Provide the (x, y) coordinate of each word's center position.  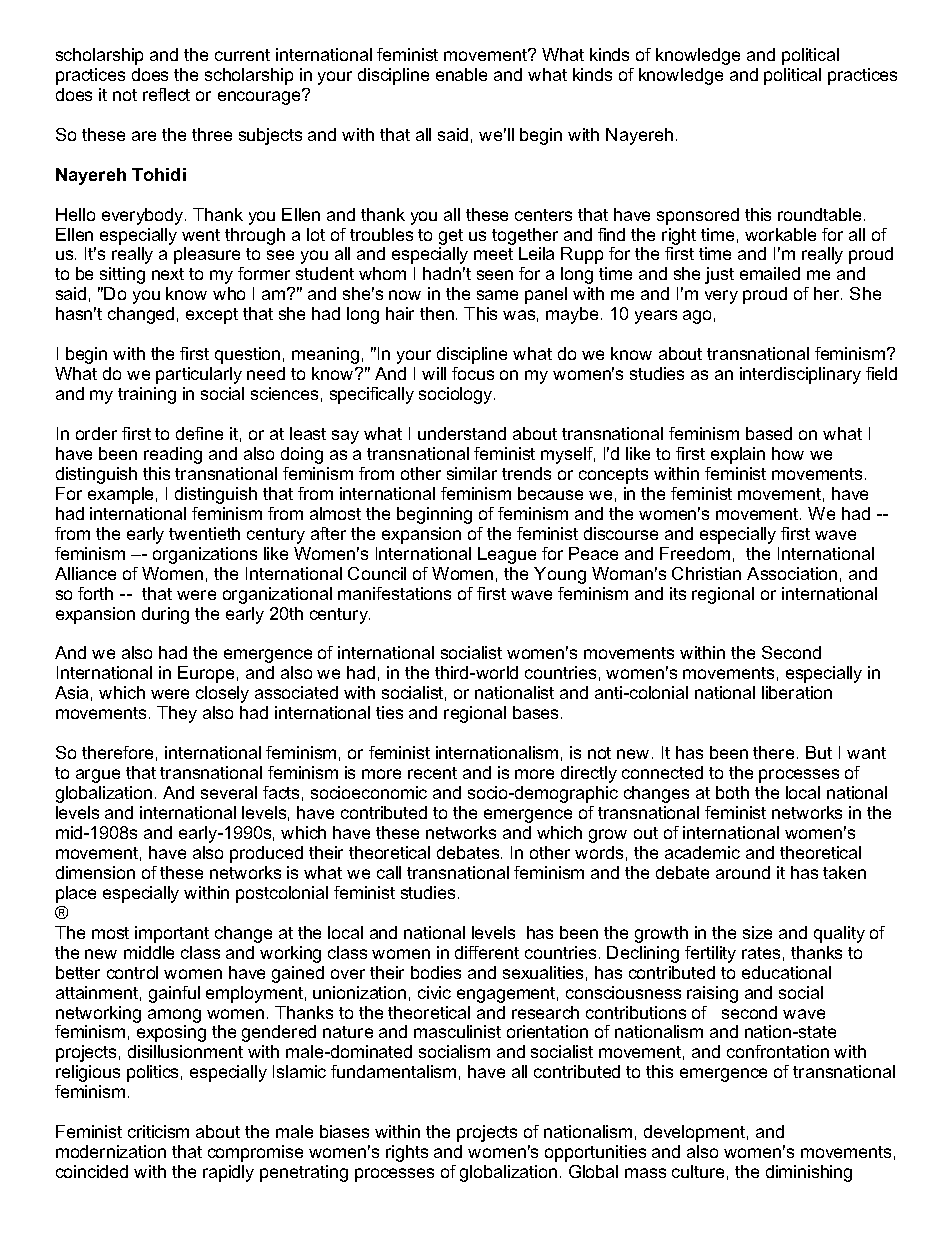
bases (537, 712)
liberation (797, 692)
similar (472, 473)
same (497, 295)
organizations (205, 555)
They (177, 714)
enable (461, 74)
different (487, 952)
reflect (166, 94)
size (757, 932)
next (168, 274)
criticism (158, 1131)
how (788, 453)
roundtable (819, 214)
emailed (770, 273)
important (172, 934)
